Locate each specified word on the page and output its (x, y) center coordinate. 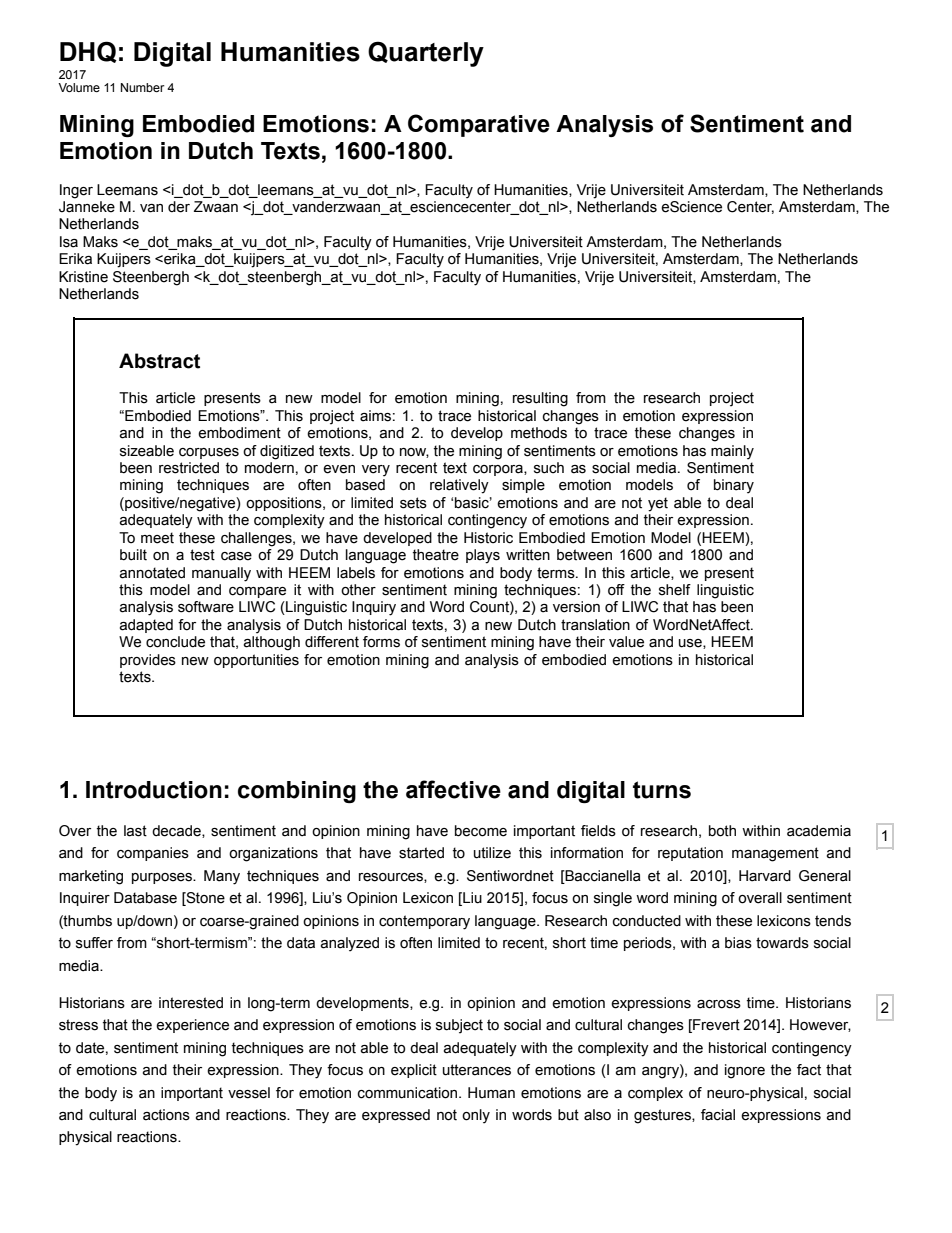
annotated (152, 573)
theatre (436, 555)
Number (143, 87)
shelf (675, 590)
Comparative (479, 125)
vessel (249, 1093)
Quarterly (426, 54)
